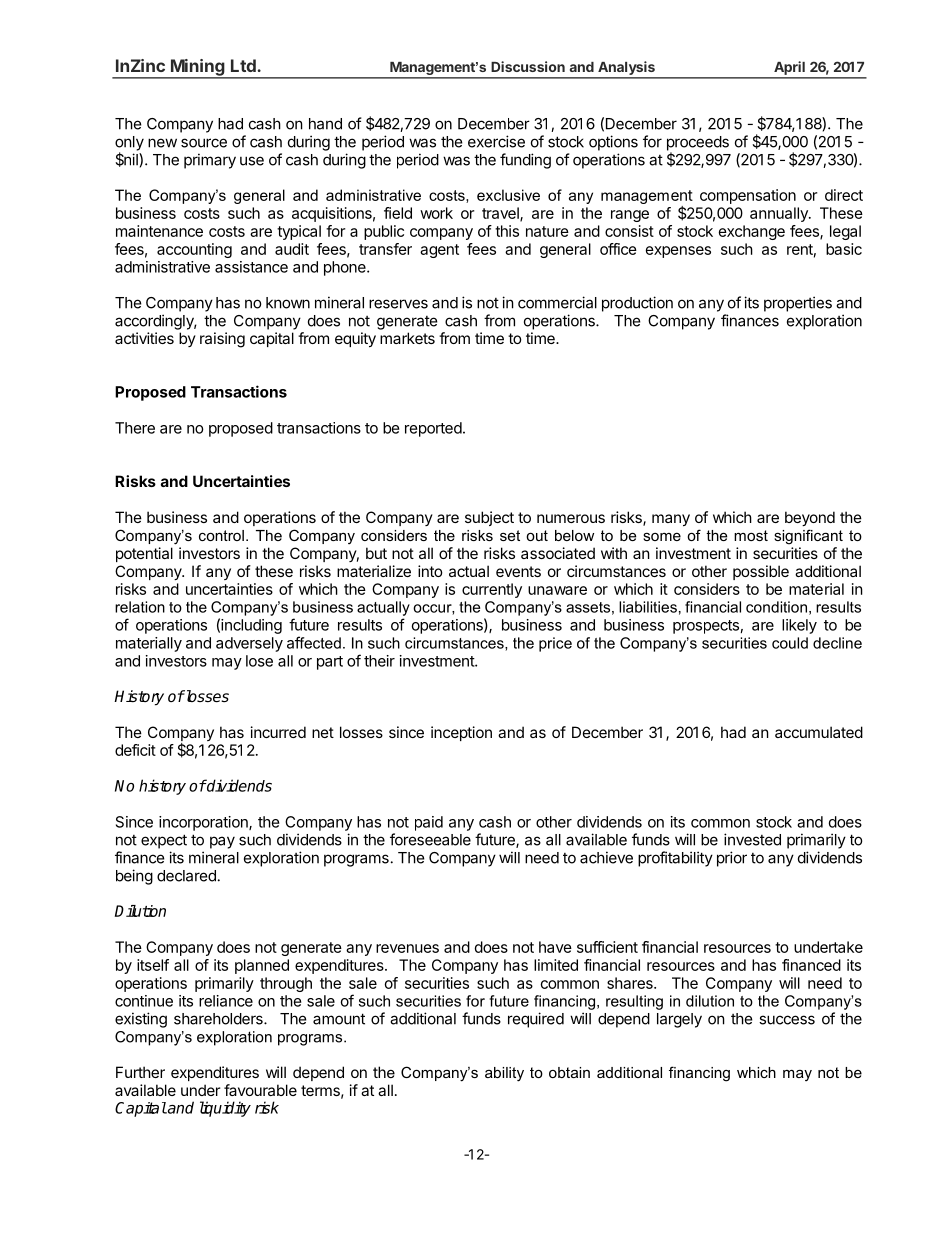  Describe the element at coordinates (698, 144) in the screenshot. I see `proceeds` at that location.
